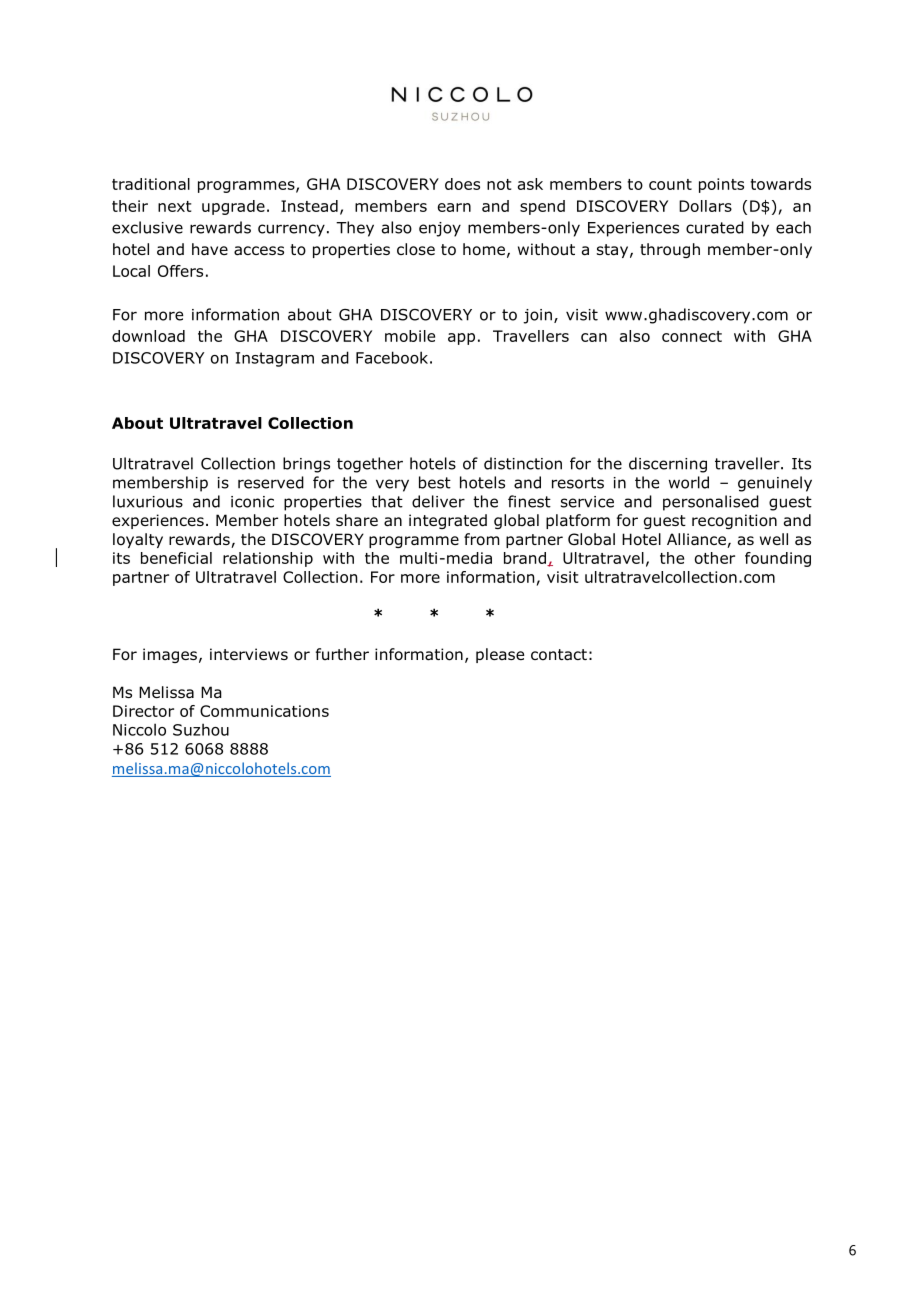 This image has width=924, height=1308. I want to click on earn, so click(454, 207).
